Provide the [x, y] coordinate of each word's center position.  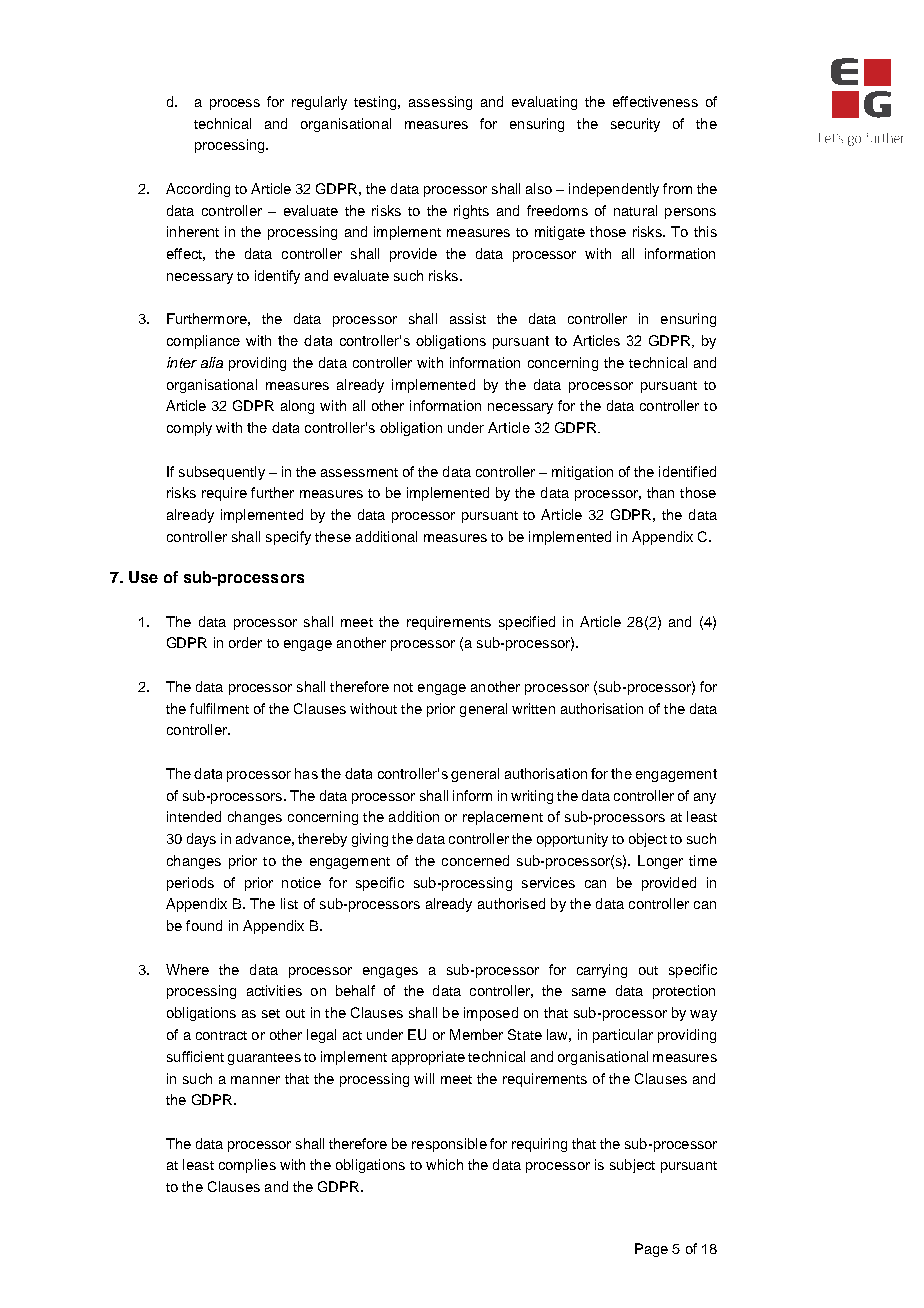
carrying [602, 971]
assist [468, 318]
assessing [440, 103]
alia [212, 362]
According [198, 190]
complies [247, 1166]
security [635, 125]
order [245, 642]
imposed [491, 1014]
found [204, 925]
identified [687, 471]
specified [527, 623]
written [533, 708]
